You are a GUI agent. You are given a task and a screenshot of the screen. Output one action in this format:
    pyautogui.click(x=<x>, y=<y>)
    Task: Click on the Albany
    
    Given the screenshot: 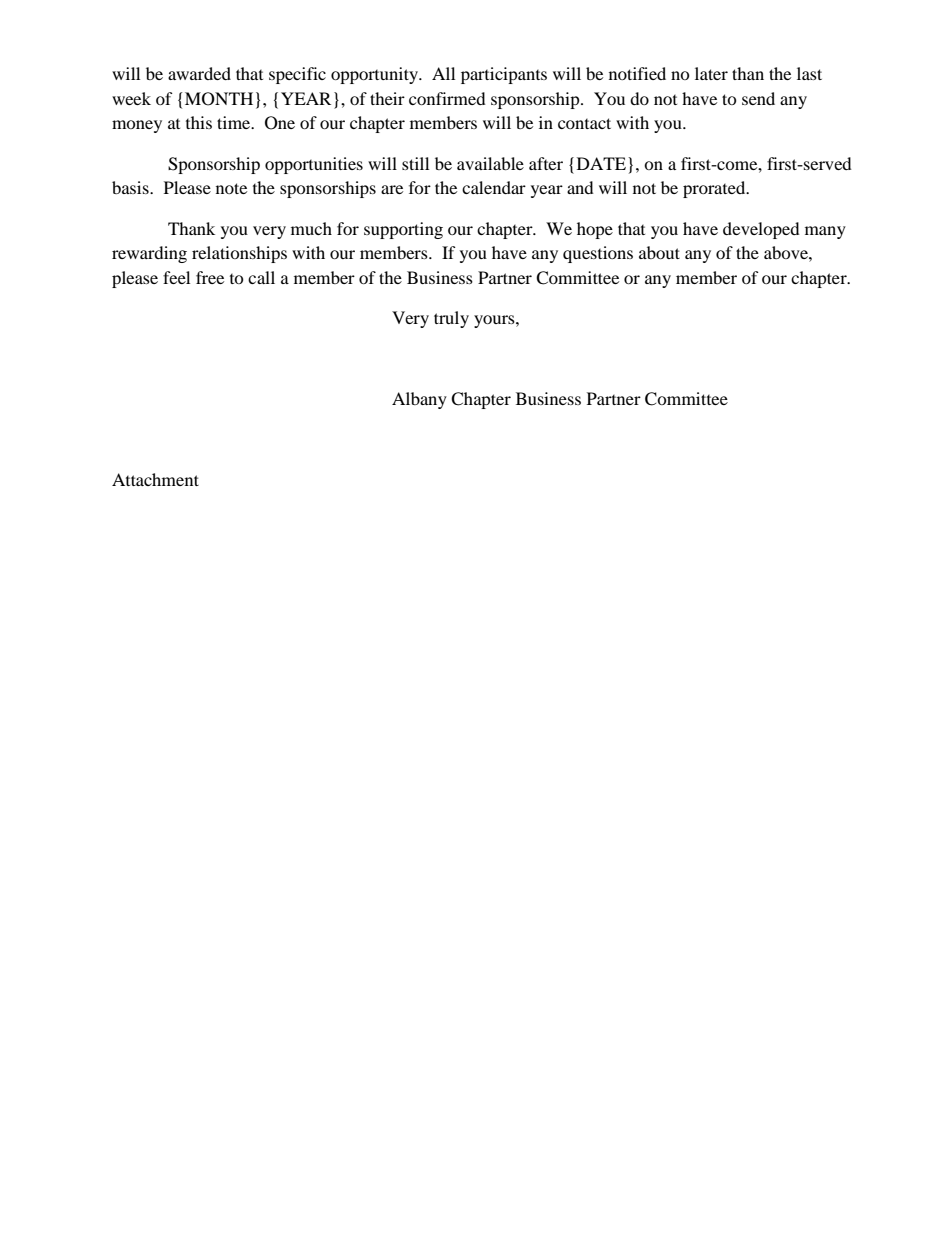 What is the action you would take?
    pyautogui.click(x=419, y=400)
